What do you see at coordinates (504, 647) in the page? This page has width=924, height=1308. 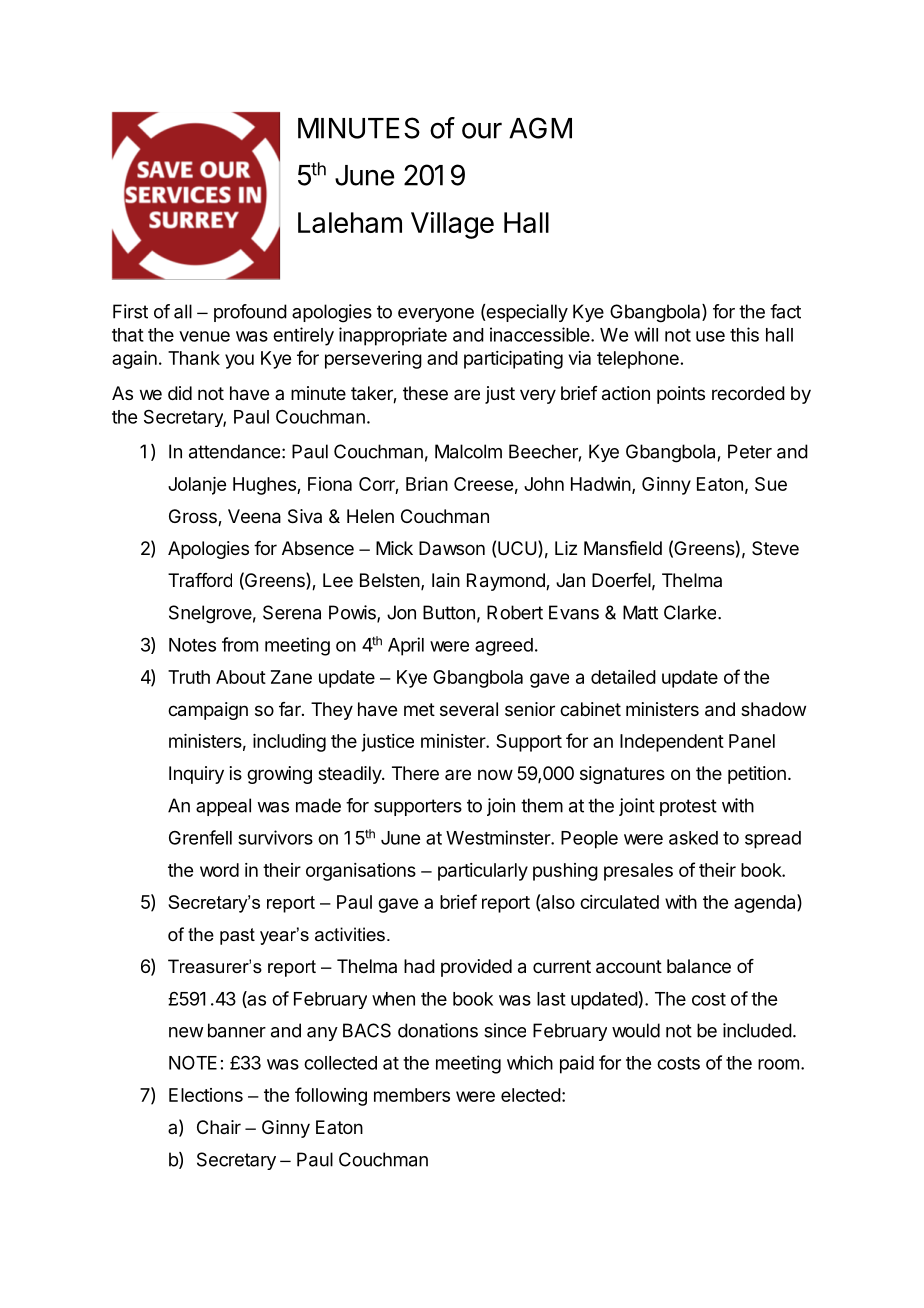 I see `agreed` at bounding box center [504, 647].
